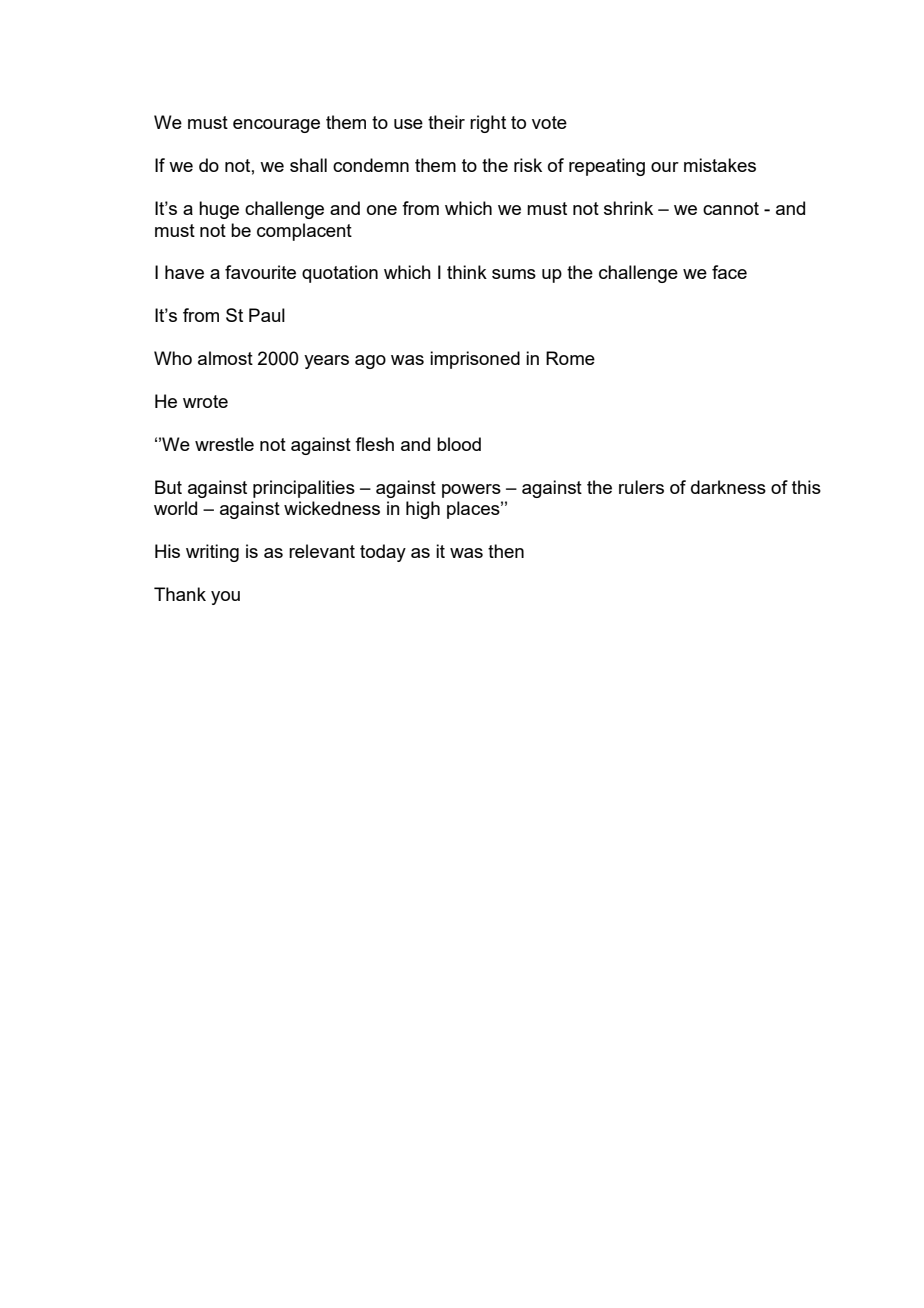  What do you see at coordinates (488, 124) in the page?
I see `right` at bounding box center [488, 124].
